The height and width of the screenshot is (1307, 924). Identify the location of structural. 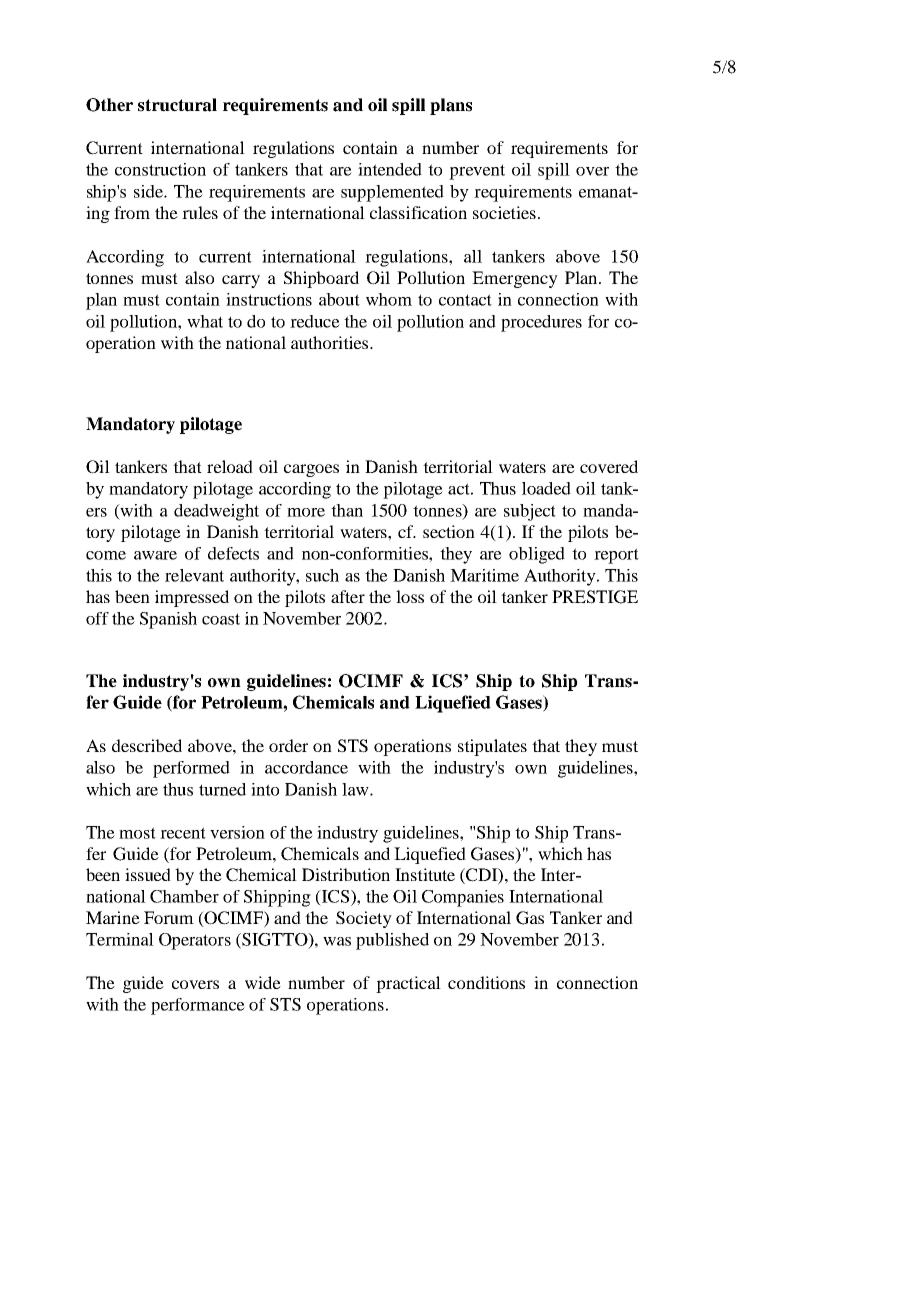
(177, 105).
